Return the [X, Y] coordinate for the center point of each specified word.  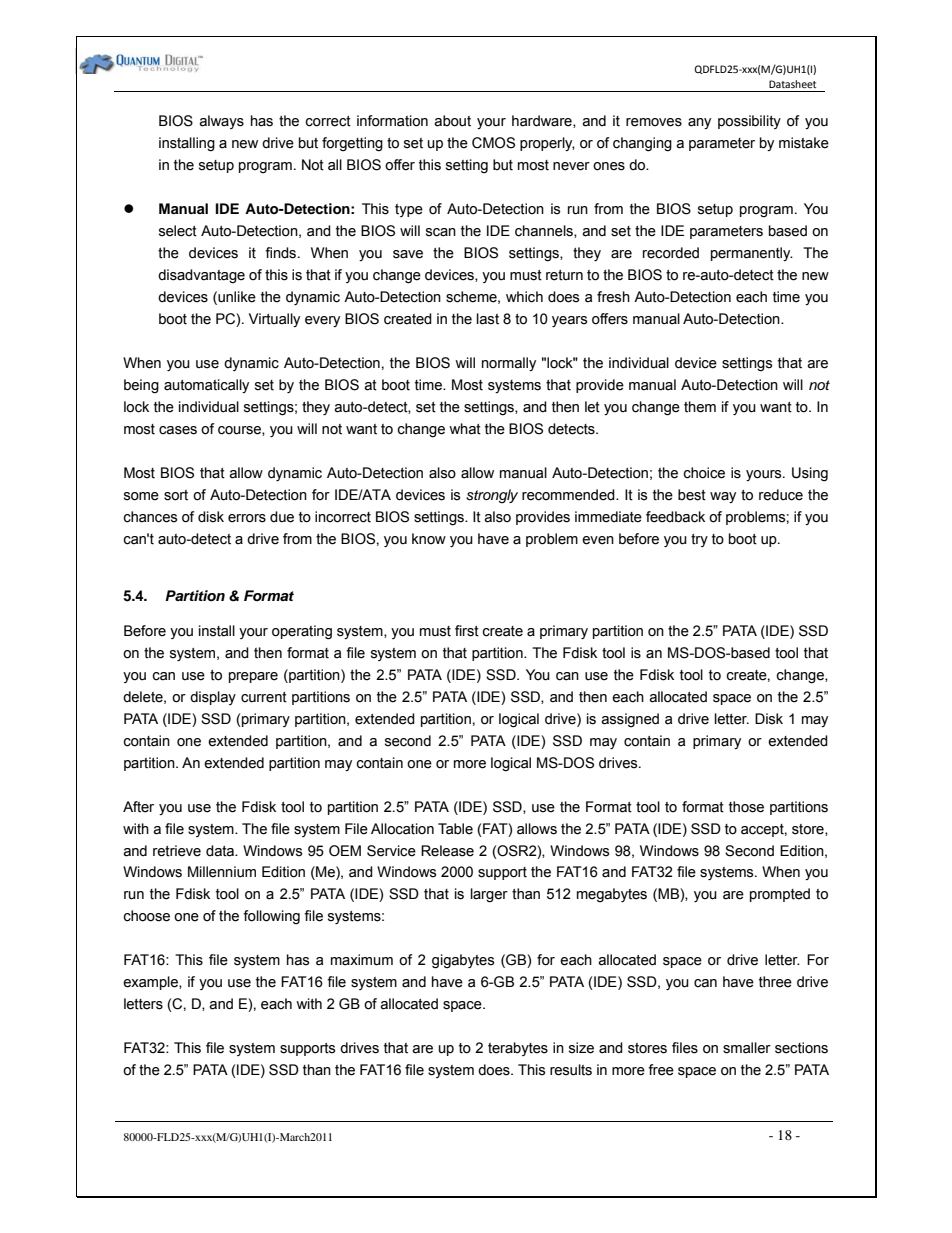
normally [509, 364]
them [700, 407]
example [151, 983]
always [221, 122]
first [467, 631]
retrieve [177, 851]
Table [455, 829]
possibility [749, 122]
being [141, 386]
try [699, 540]
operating [302, 632]
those [746, 807]
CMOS [493, 143]
